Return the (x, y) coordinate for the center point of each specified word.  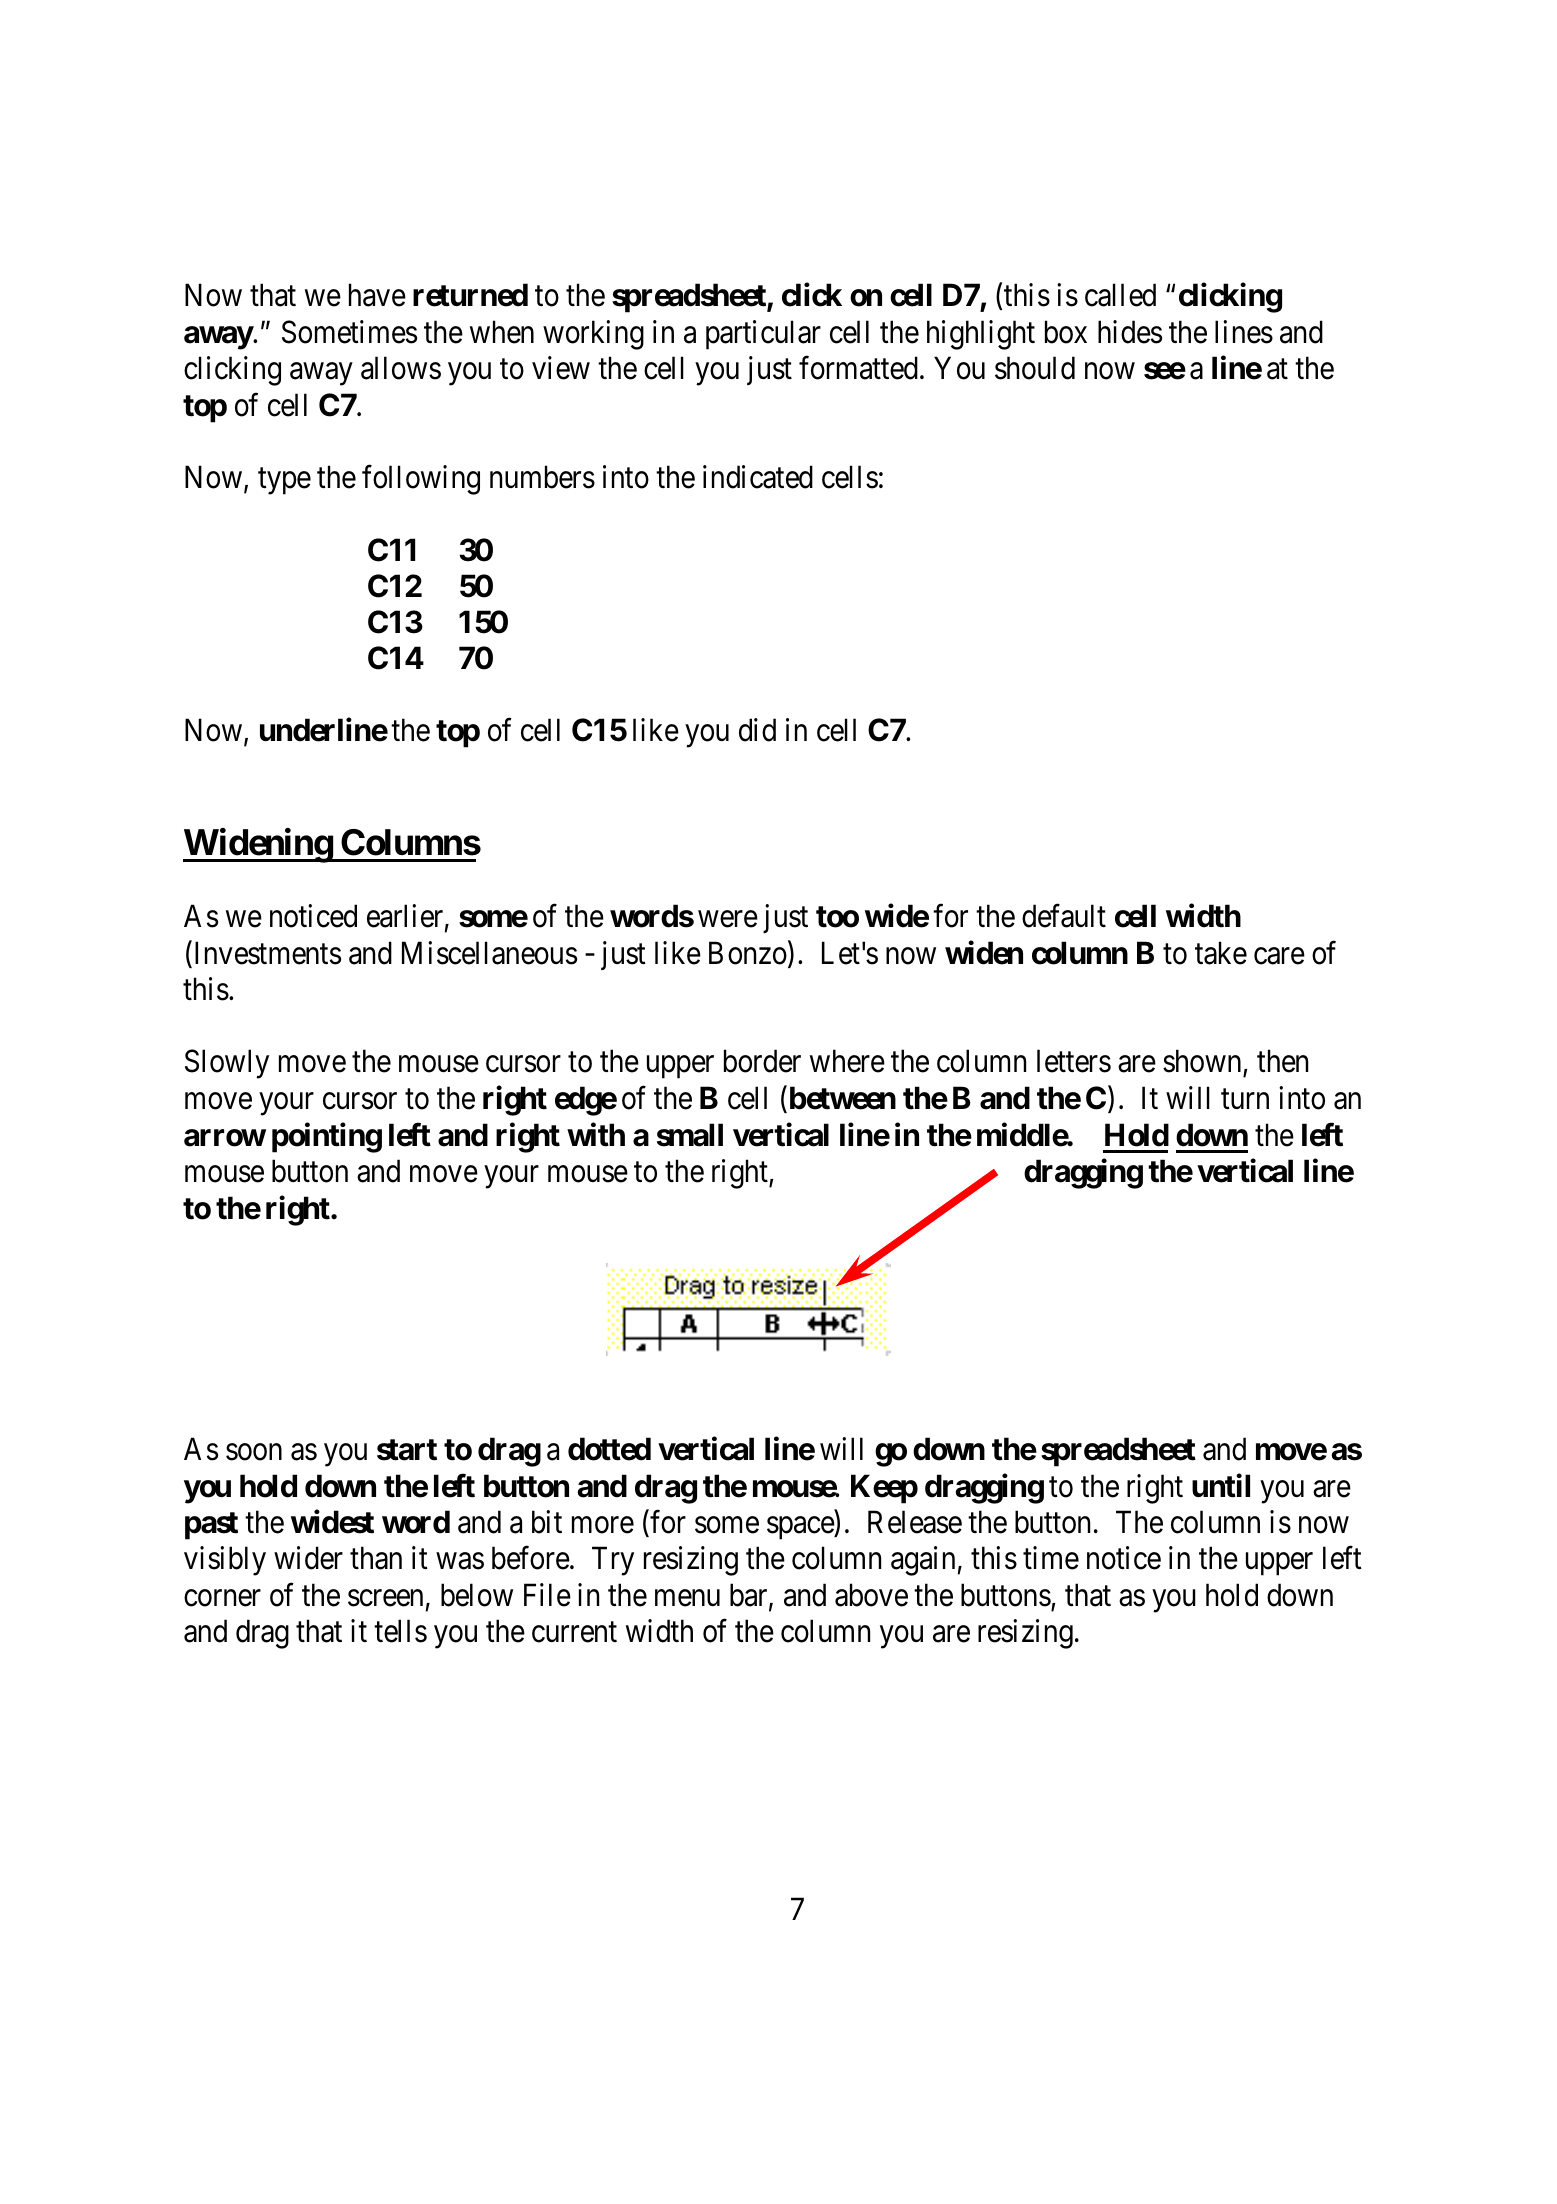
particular (763, 335)
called (1120, 295)
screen (385, 1598)
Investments (268, 953)
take (1221, 953)
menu (687, 1598)
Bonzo (748, 953)
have (377, 295)
